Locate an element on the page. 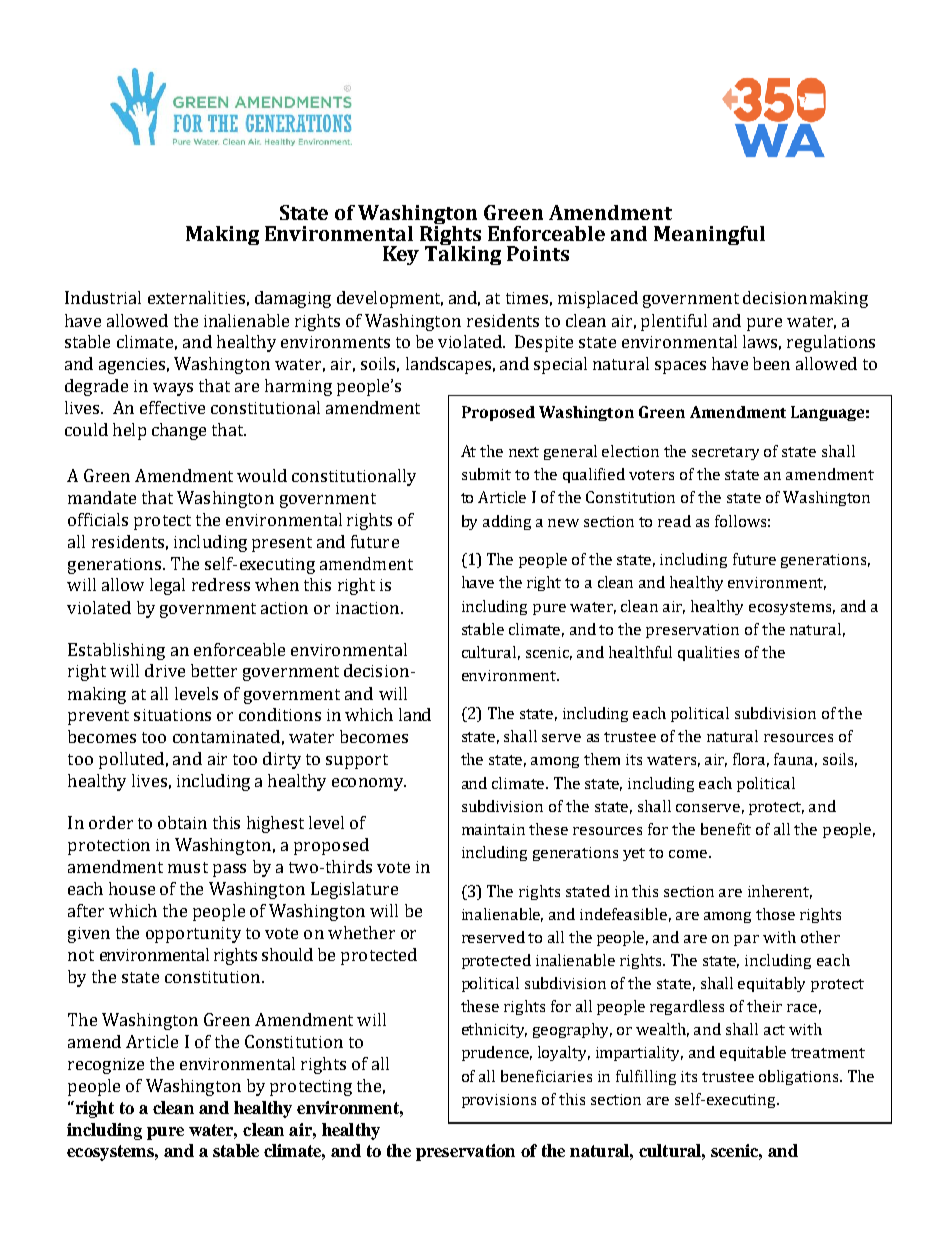  Meaningful is located at coordinates (709, 235).
